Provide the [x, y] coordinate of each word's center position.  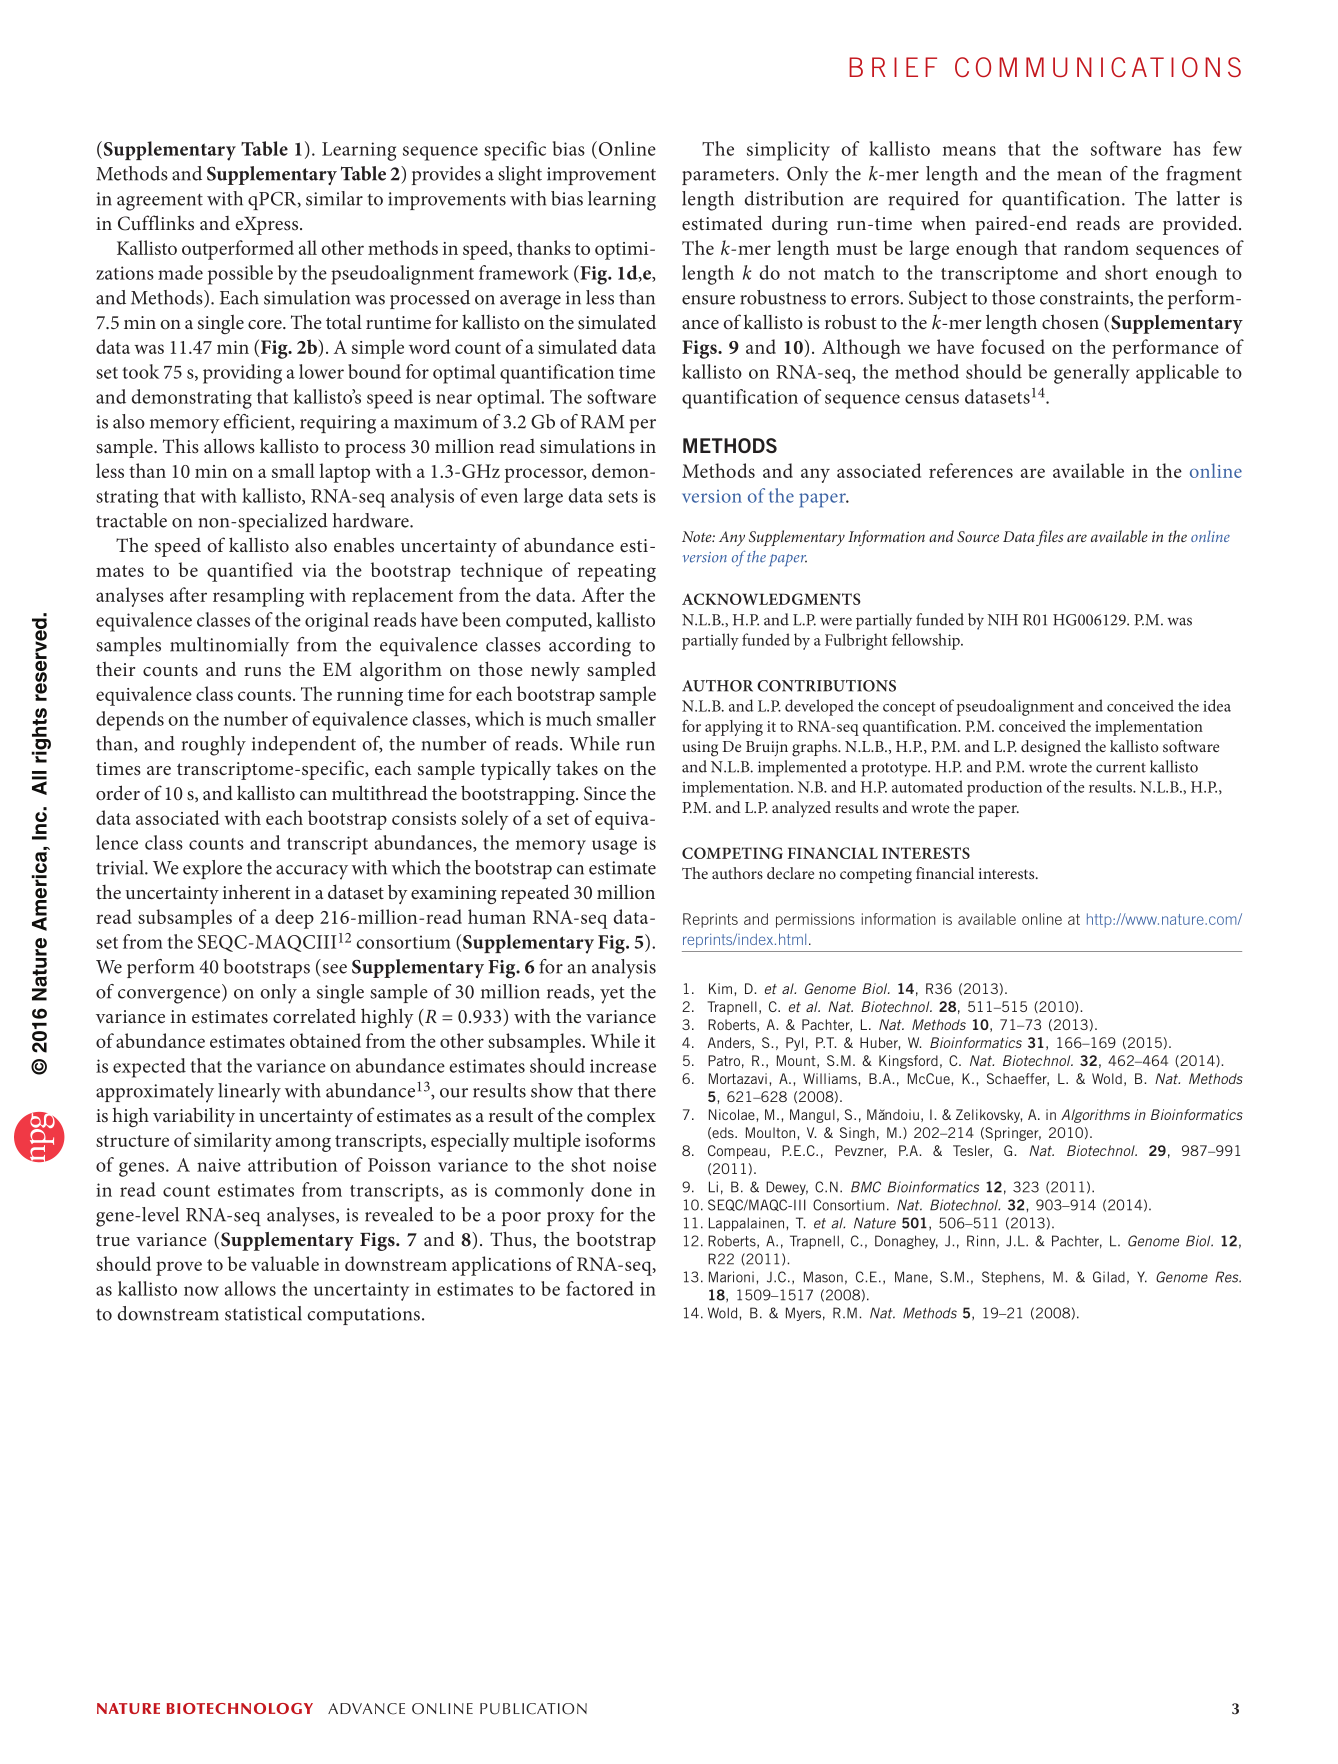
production [1004, 788]
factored [600, 1288]
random [1096, 247]
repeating [617, 573]
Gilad [1109, 1277]
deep [294, 919]
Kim [722, 988]
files [1049, 538]
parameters [729, 177]
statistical [263, 1313]
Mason [823, 1277]
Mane [911, 1277]
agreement [160, 202]
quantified [250, 572]
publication [533, 1709]
